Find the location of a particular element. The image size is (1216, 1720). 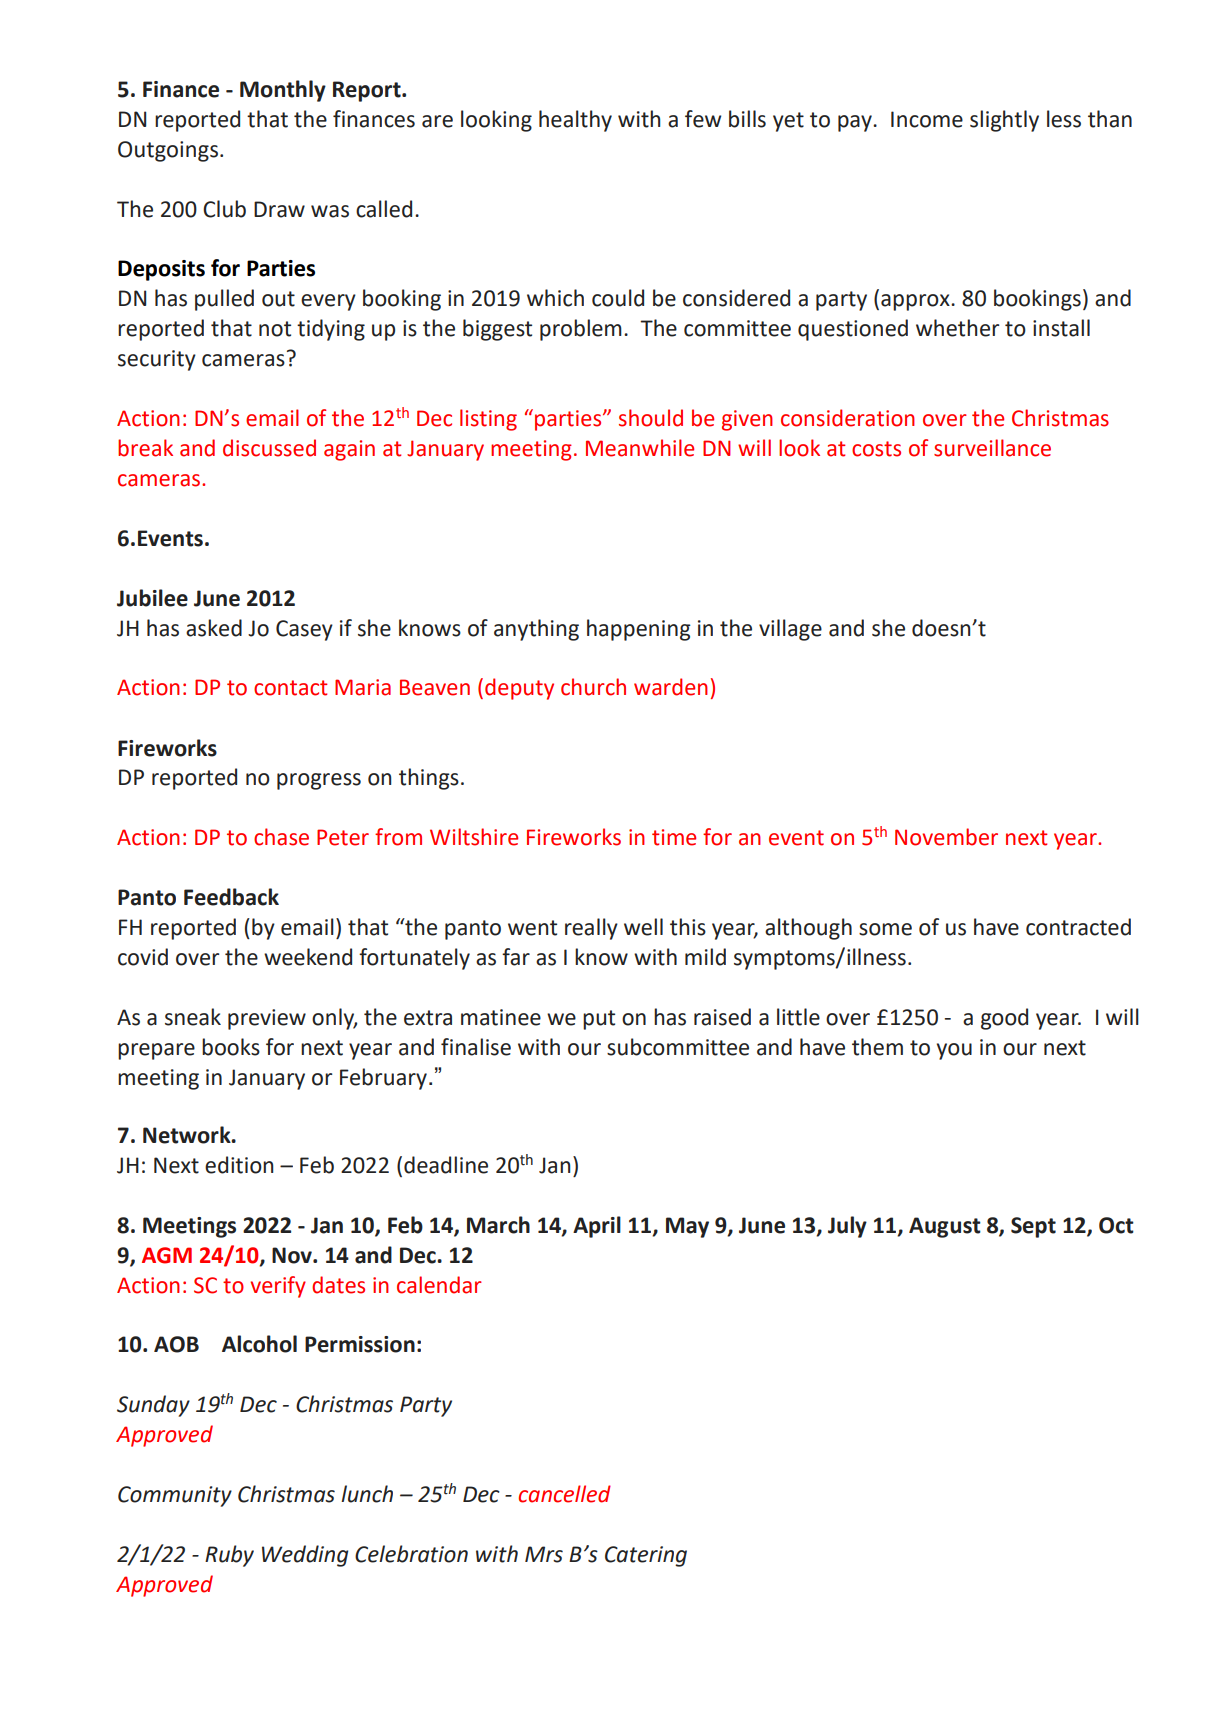

Catering is located at coordinates (646, 1556).
